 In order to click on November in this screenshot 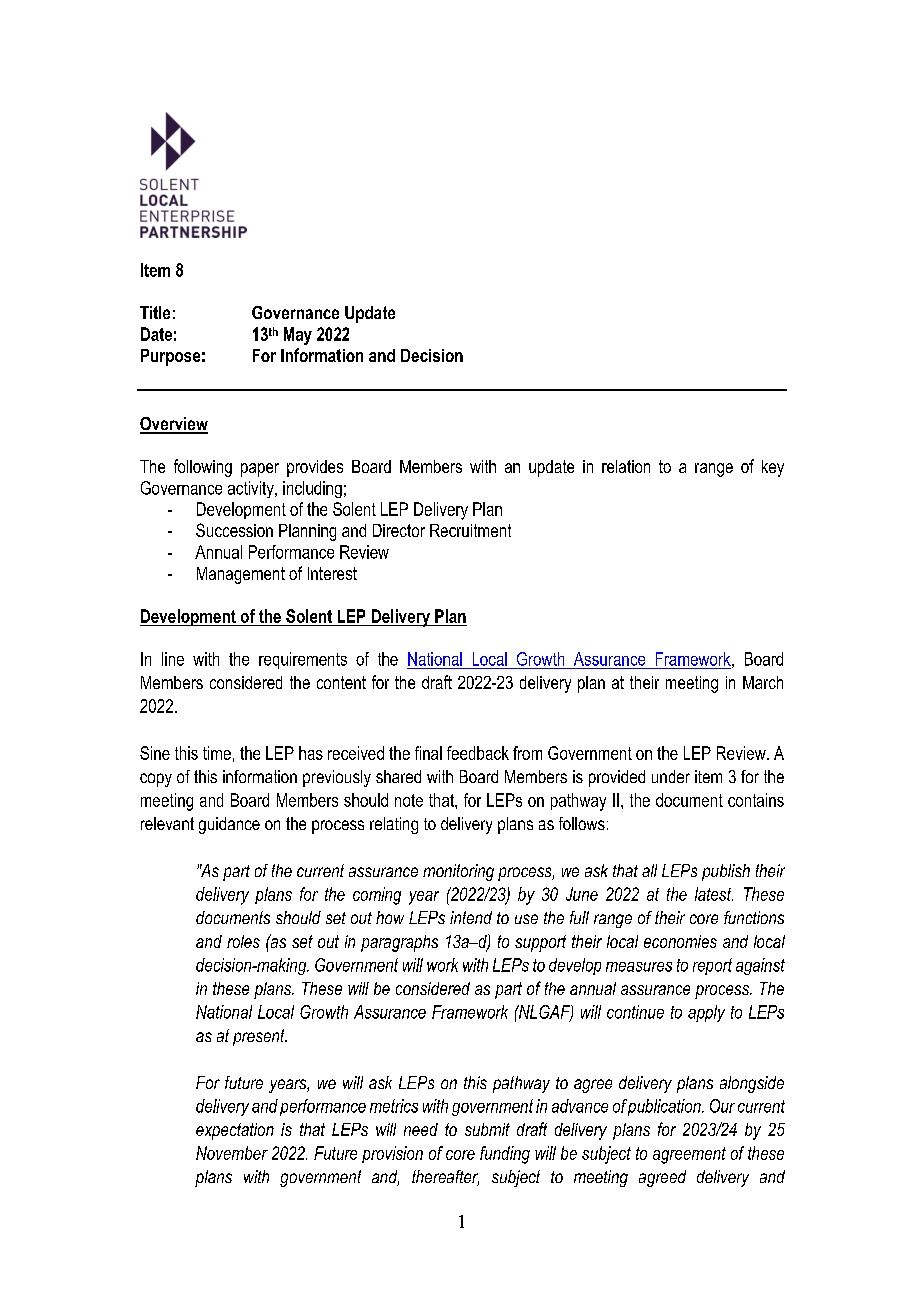, I will do `click(232, 1153)`.
